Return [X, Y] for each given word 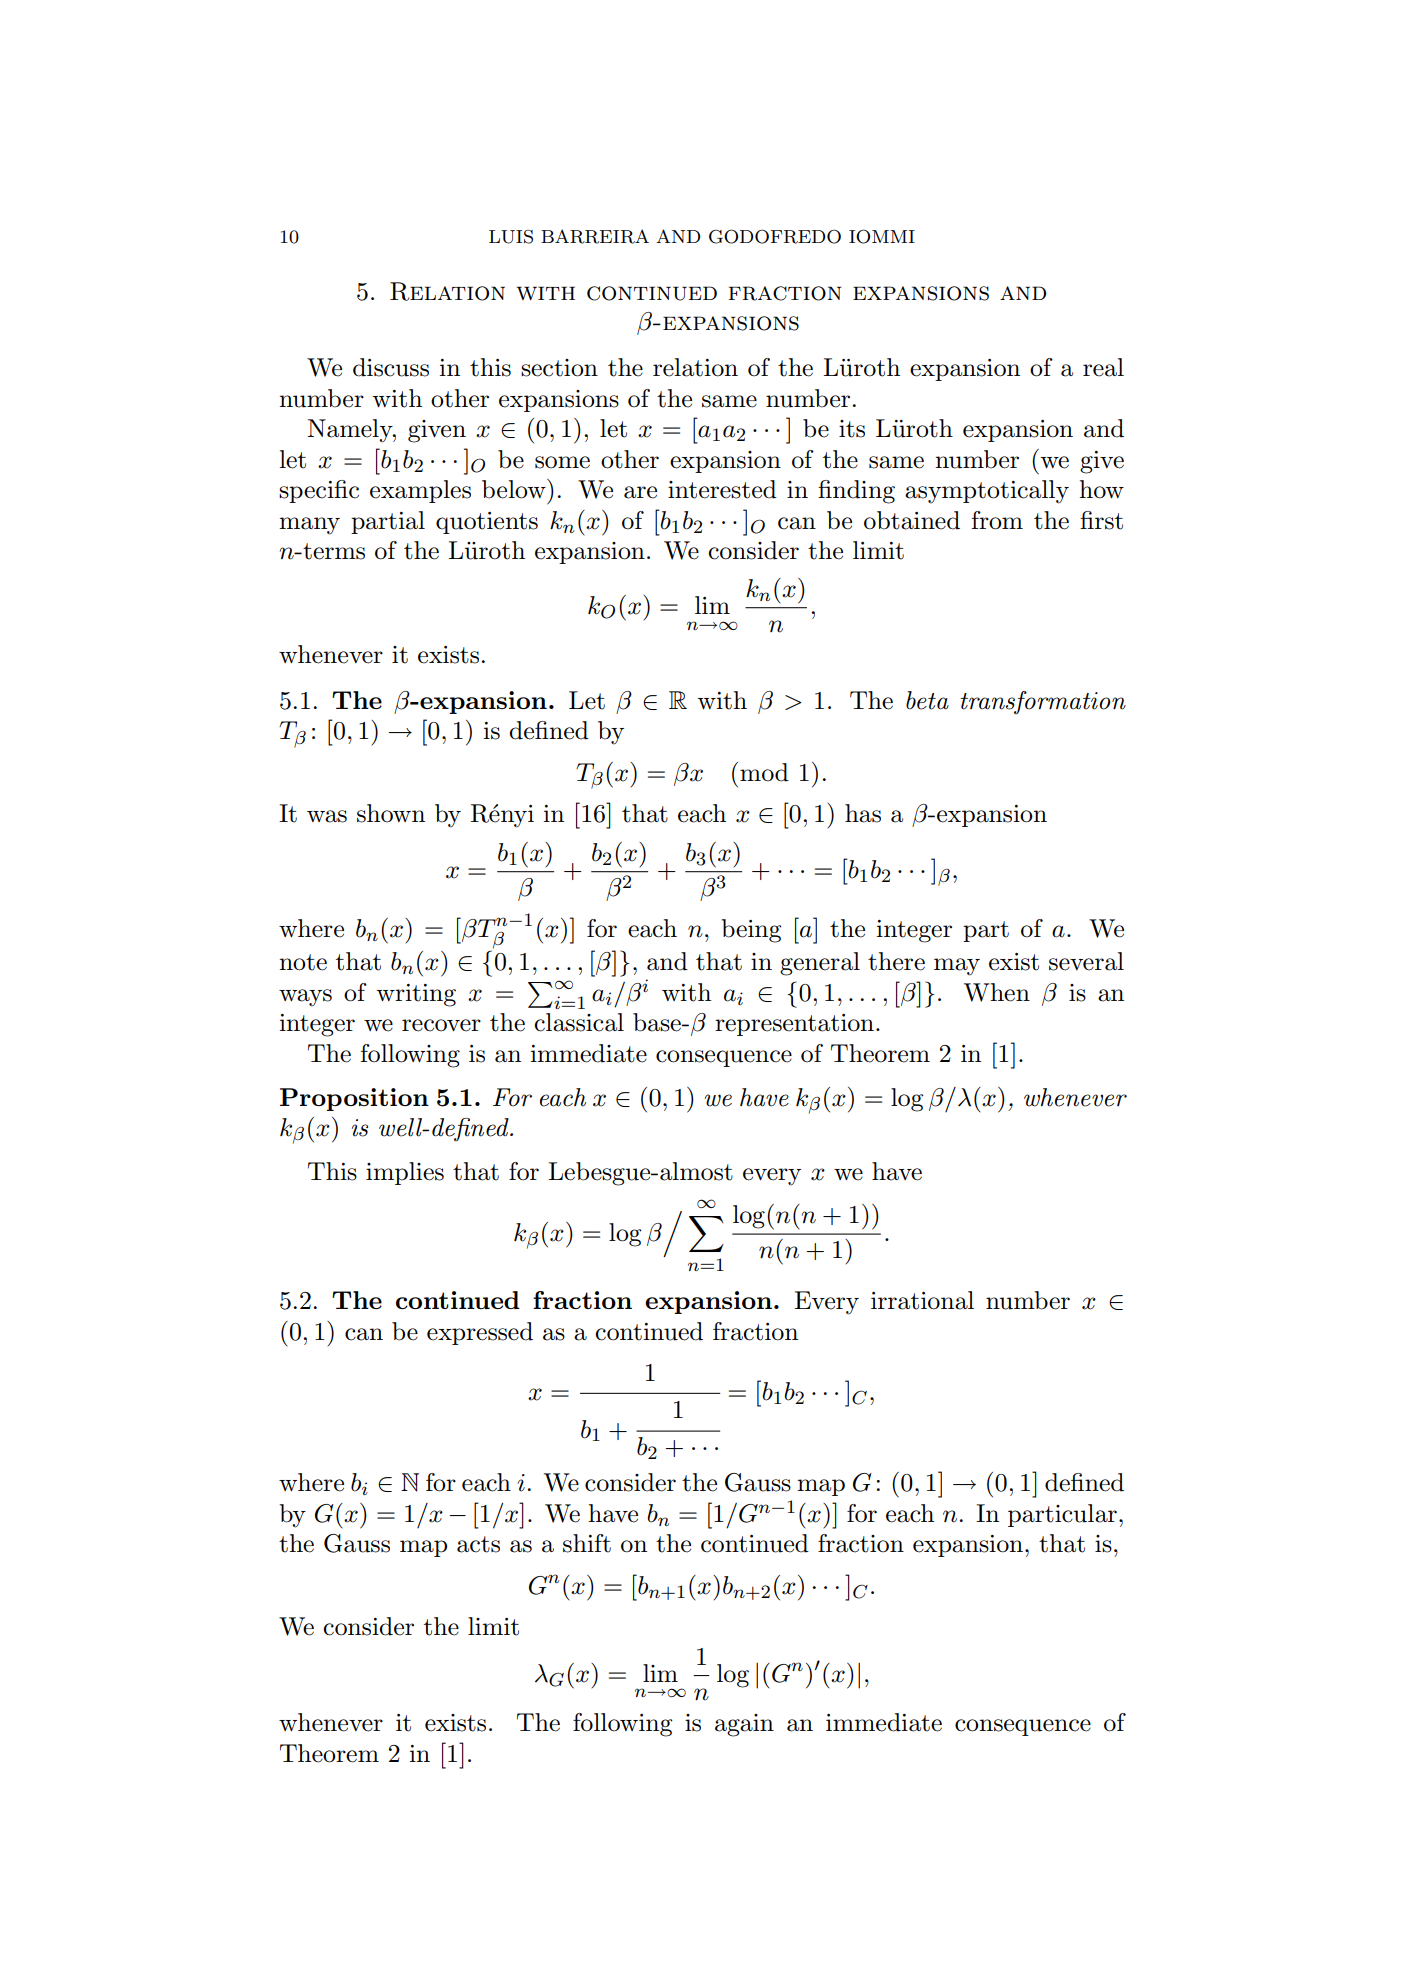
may [957, 967]
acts [478, 1544]
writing [416, 995]
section [559, 368]
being [751, 931]
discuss [391, 367]
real [1103, 367]
